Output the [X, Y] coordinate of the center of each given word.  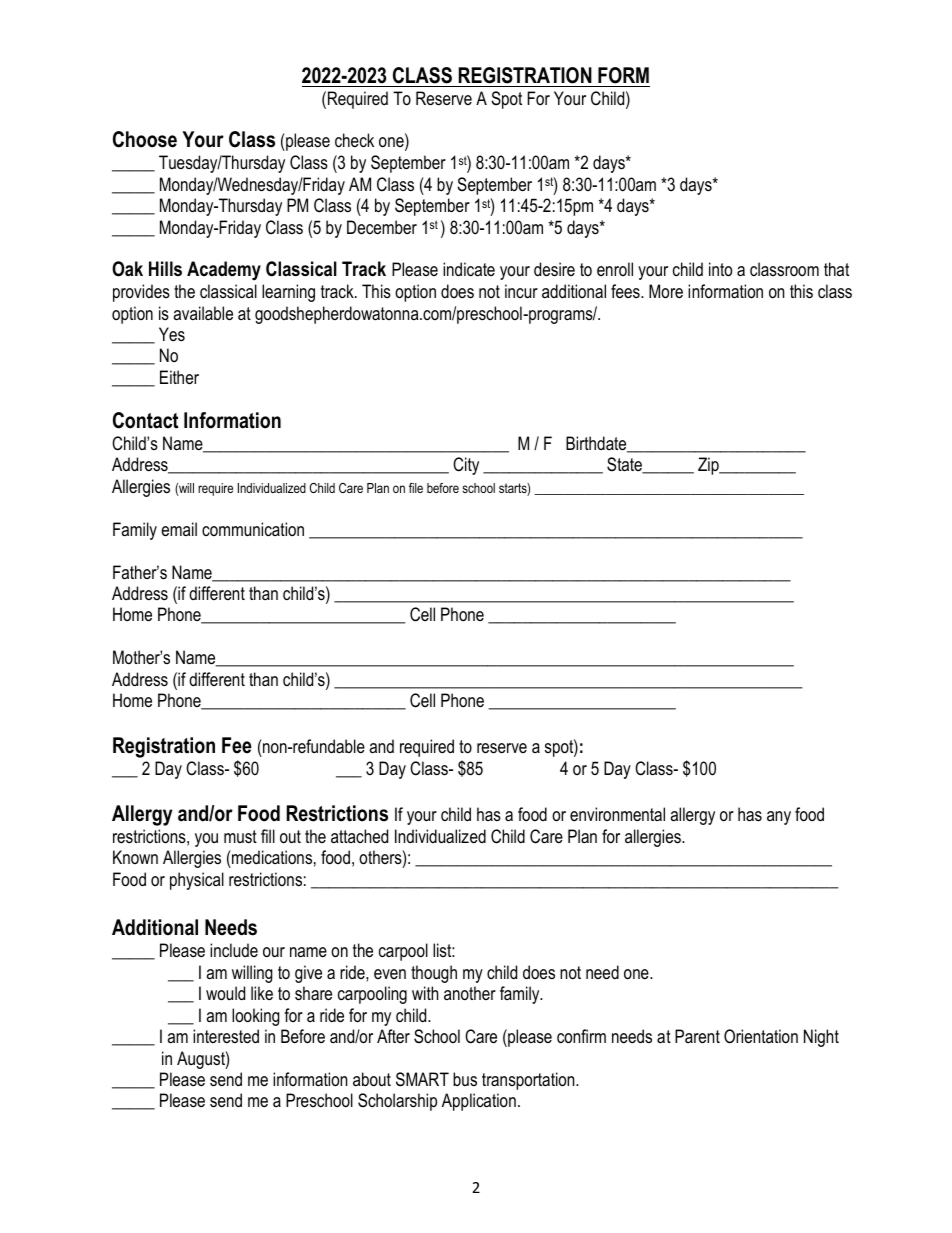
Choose [145, 139]
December [382, 227]
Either [179, 377]
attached [359, 836]
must [240, 837]
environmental [617, 814]
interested [226, 1036]
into [720, 269]
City [466, 466]
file [416, 488]
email [179, 529]
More [666, 291]
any [779, 818]
